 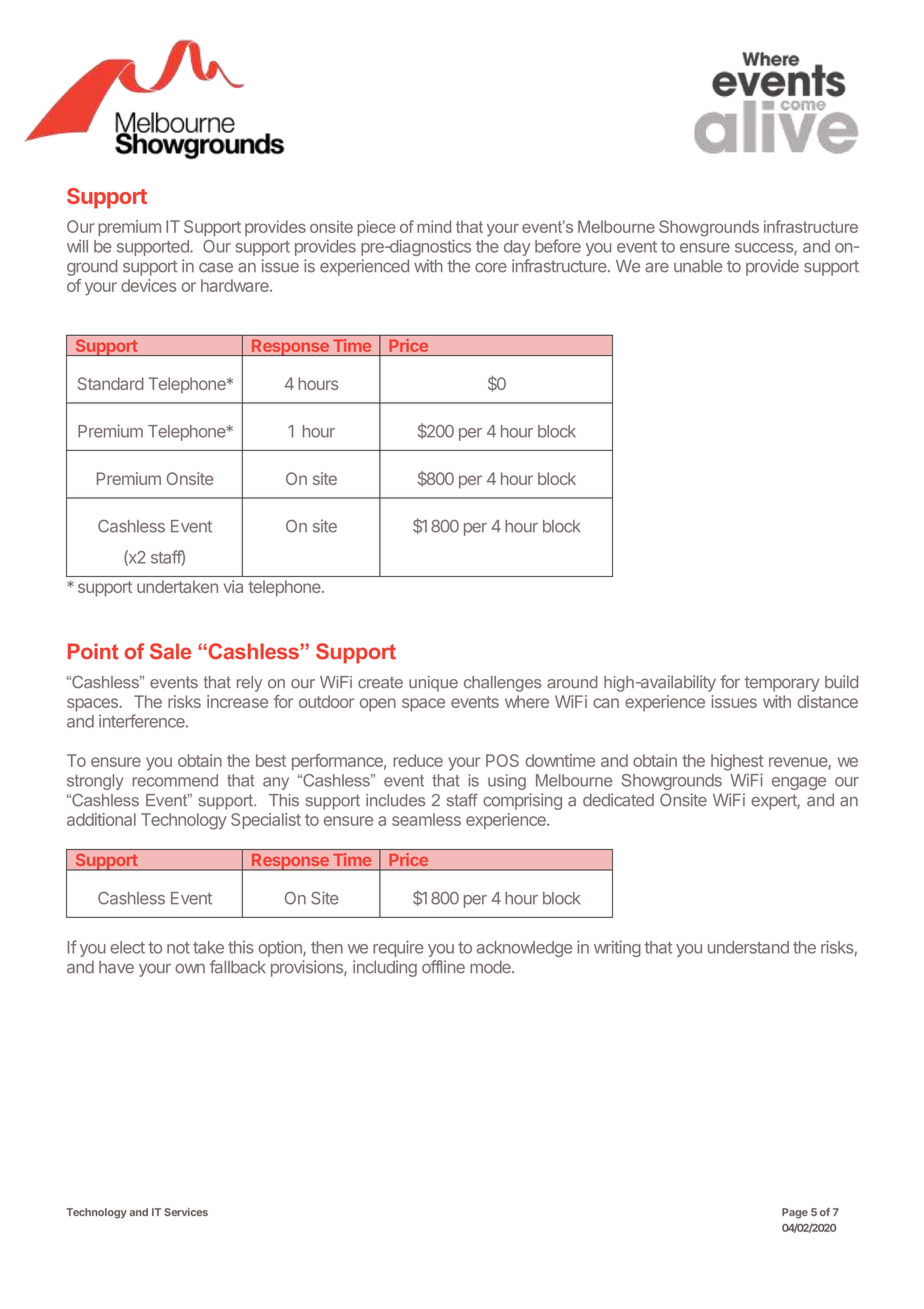 I want to click on unique, so click(x=433, y=684).
